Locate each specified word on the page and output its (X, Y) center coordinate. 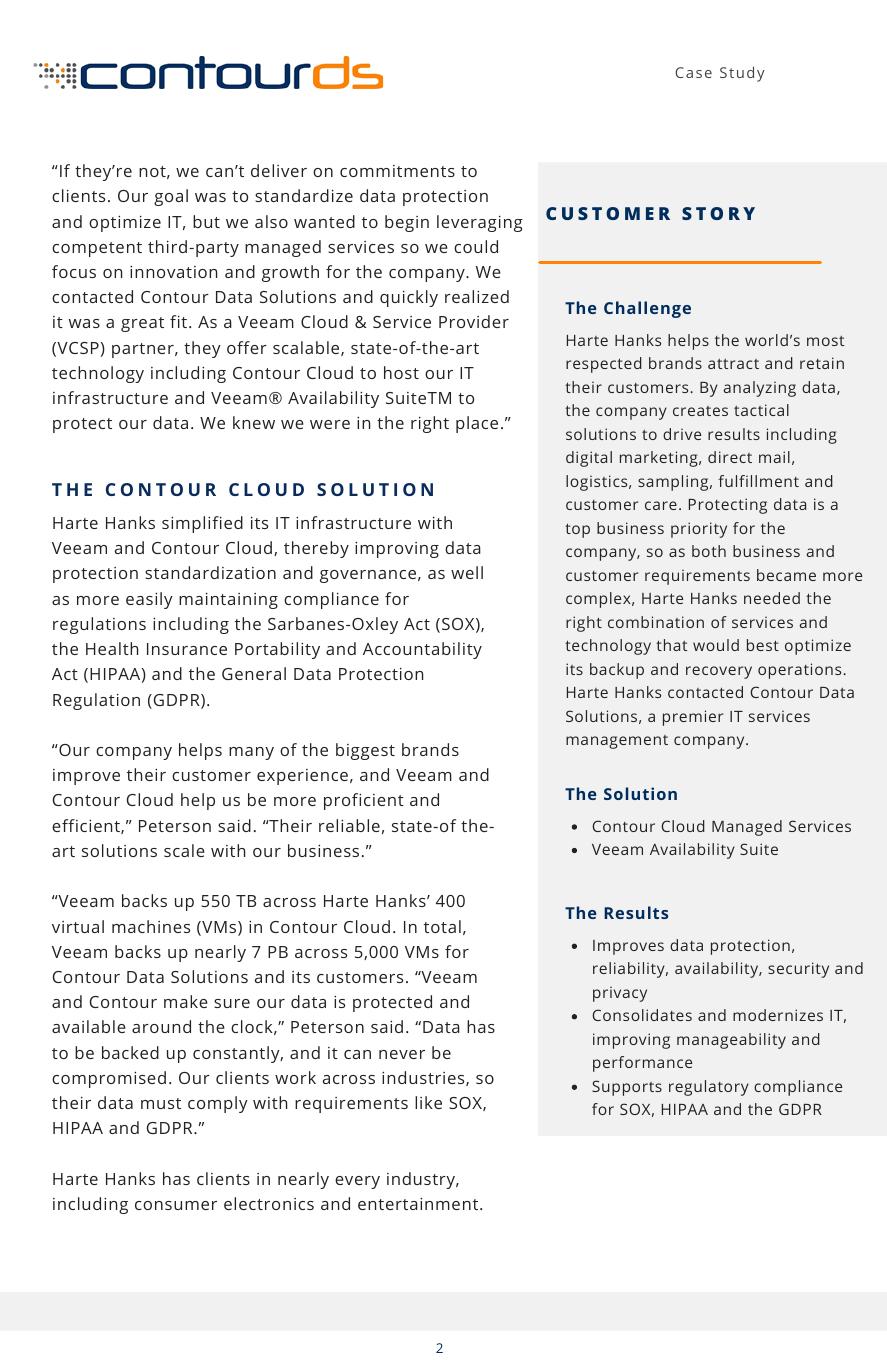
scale (184, 850)
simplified (202, 524)
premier (693, 718)
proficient (364, 801)
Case (693, 72)
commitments (397, 171)
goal (171, 197)
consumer (176, 1205)
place (477, 424)
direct (730, 457)
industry (422, 1180)
